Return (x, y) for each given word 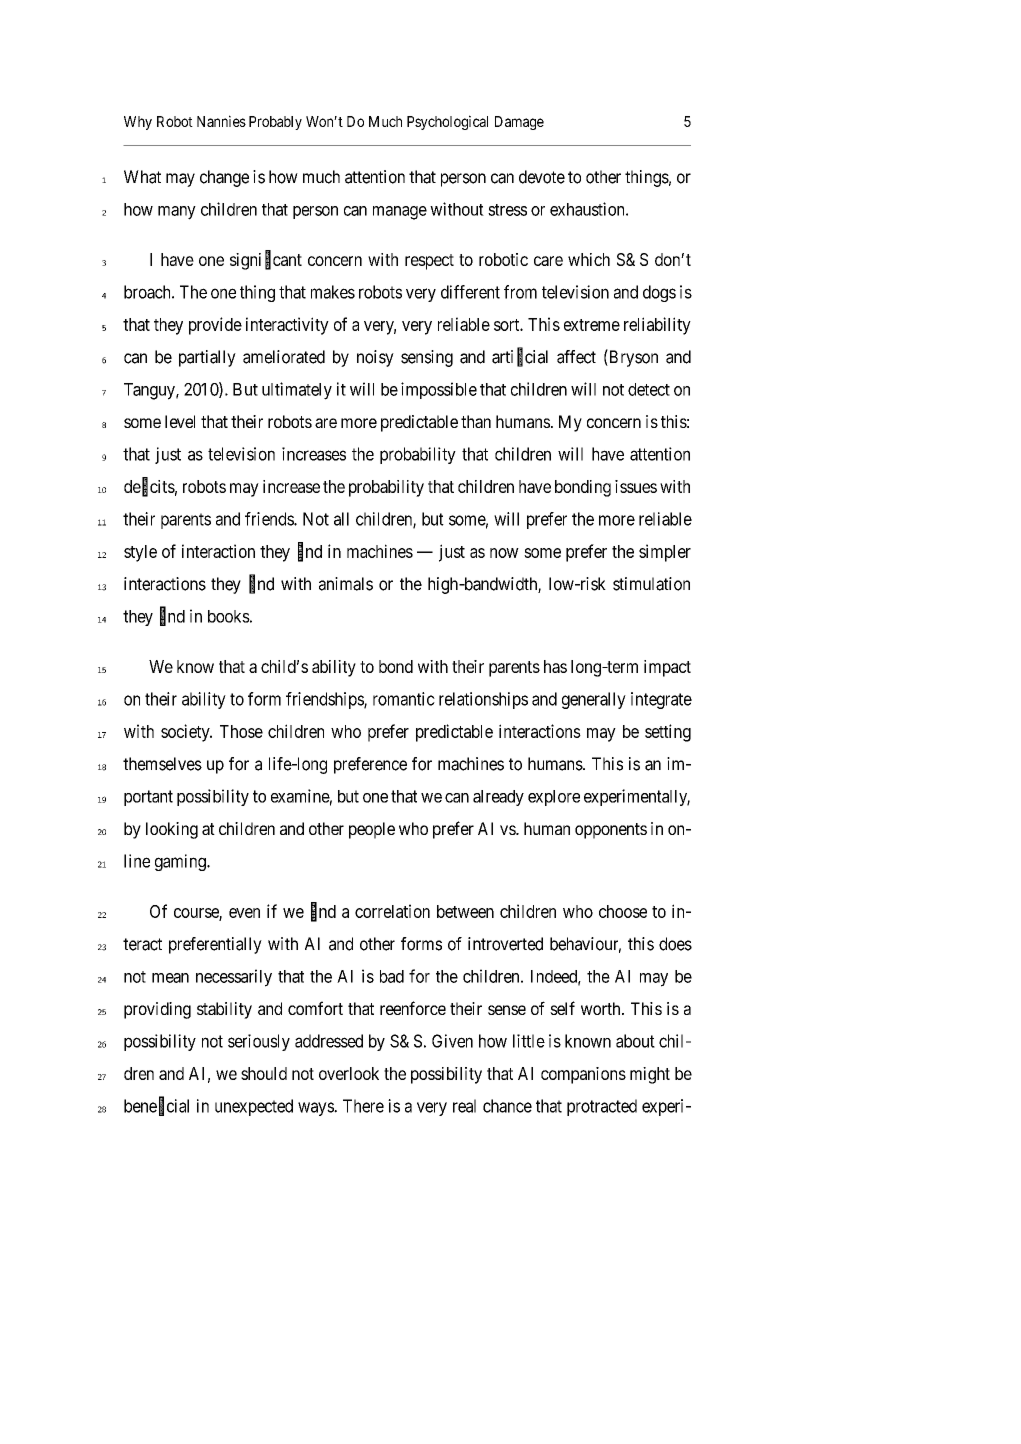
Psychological (447, 122)
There (363, 1106)
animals (346, 584)
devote (542, 177)
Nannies (221, 121)
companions (583, 1075)
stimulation (651, 584)
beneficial (156, 1106)
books (229, 616)
